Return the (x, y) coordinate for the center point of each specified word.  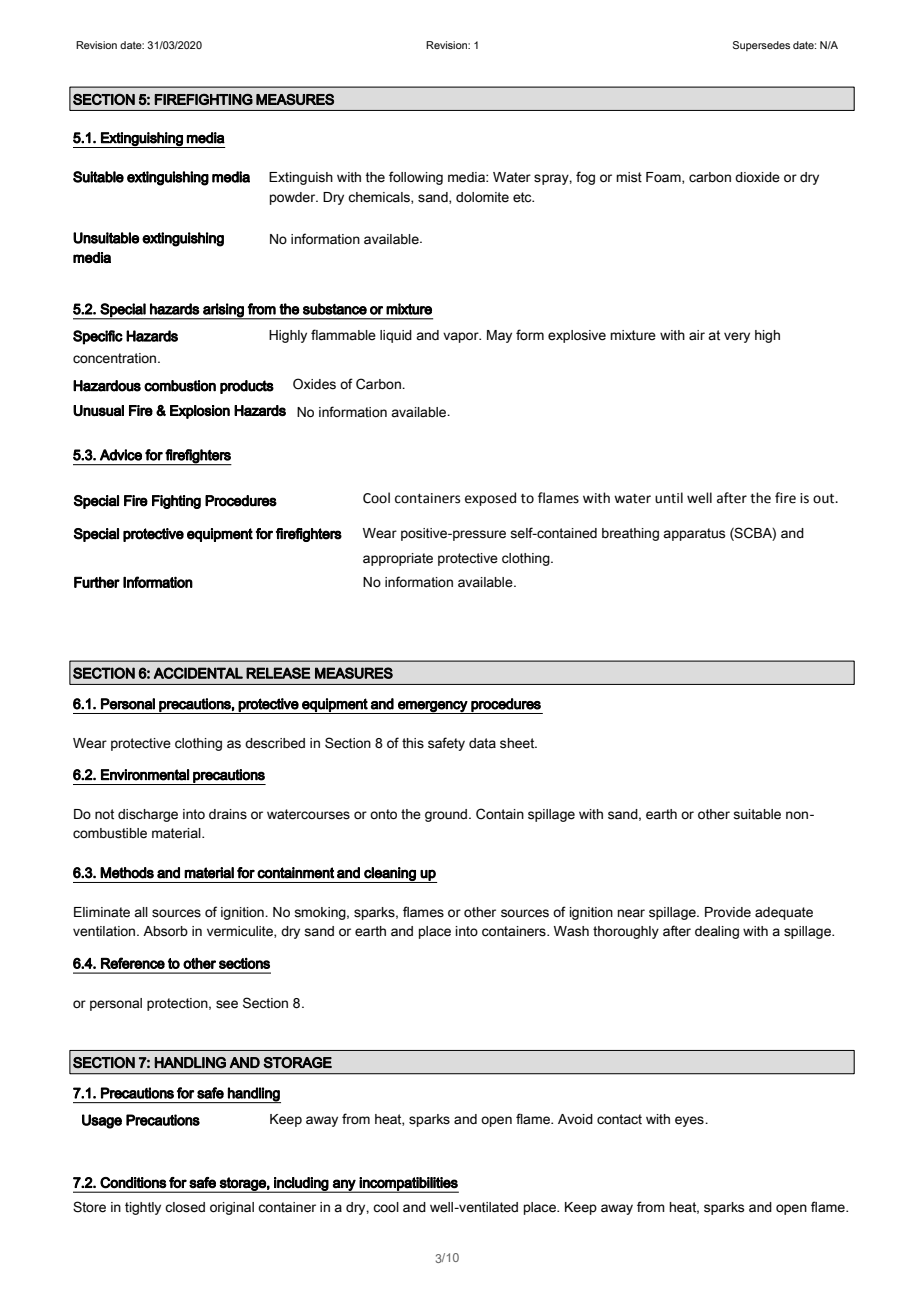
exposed (490, 499)
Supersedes (761, 46)
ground (447, 815)
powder (294, 198)
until (669, 498)
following (416, 178)
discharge (148, 815)
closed (185, 1207)
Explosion (200, 412)
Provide (728, 912)
